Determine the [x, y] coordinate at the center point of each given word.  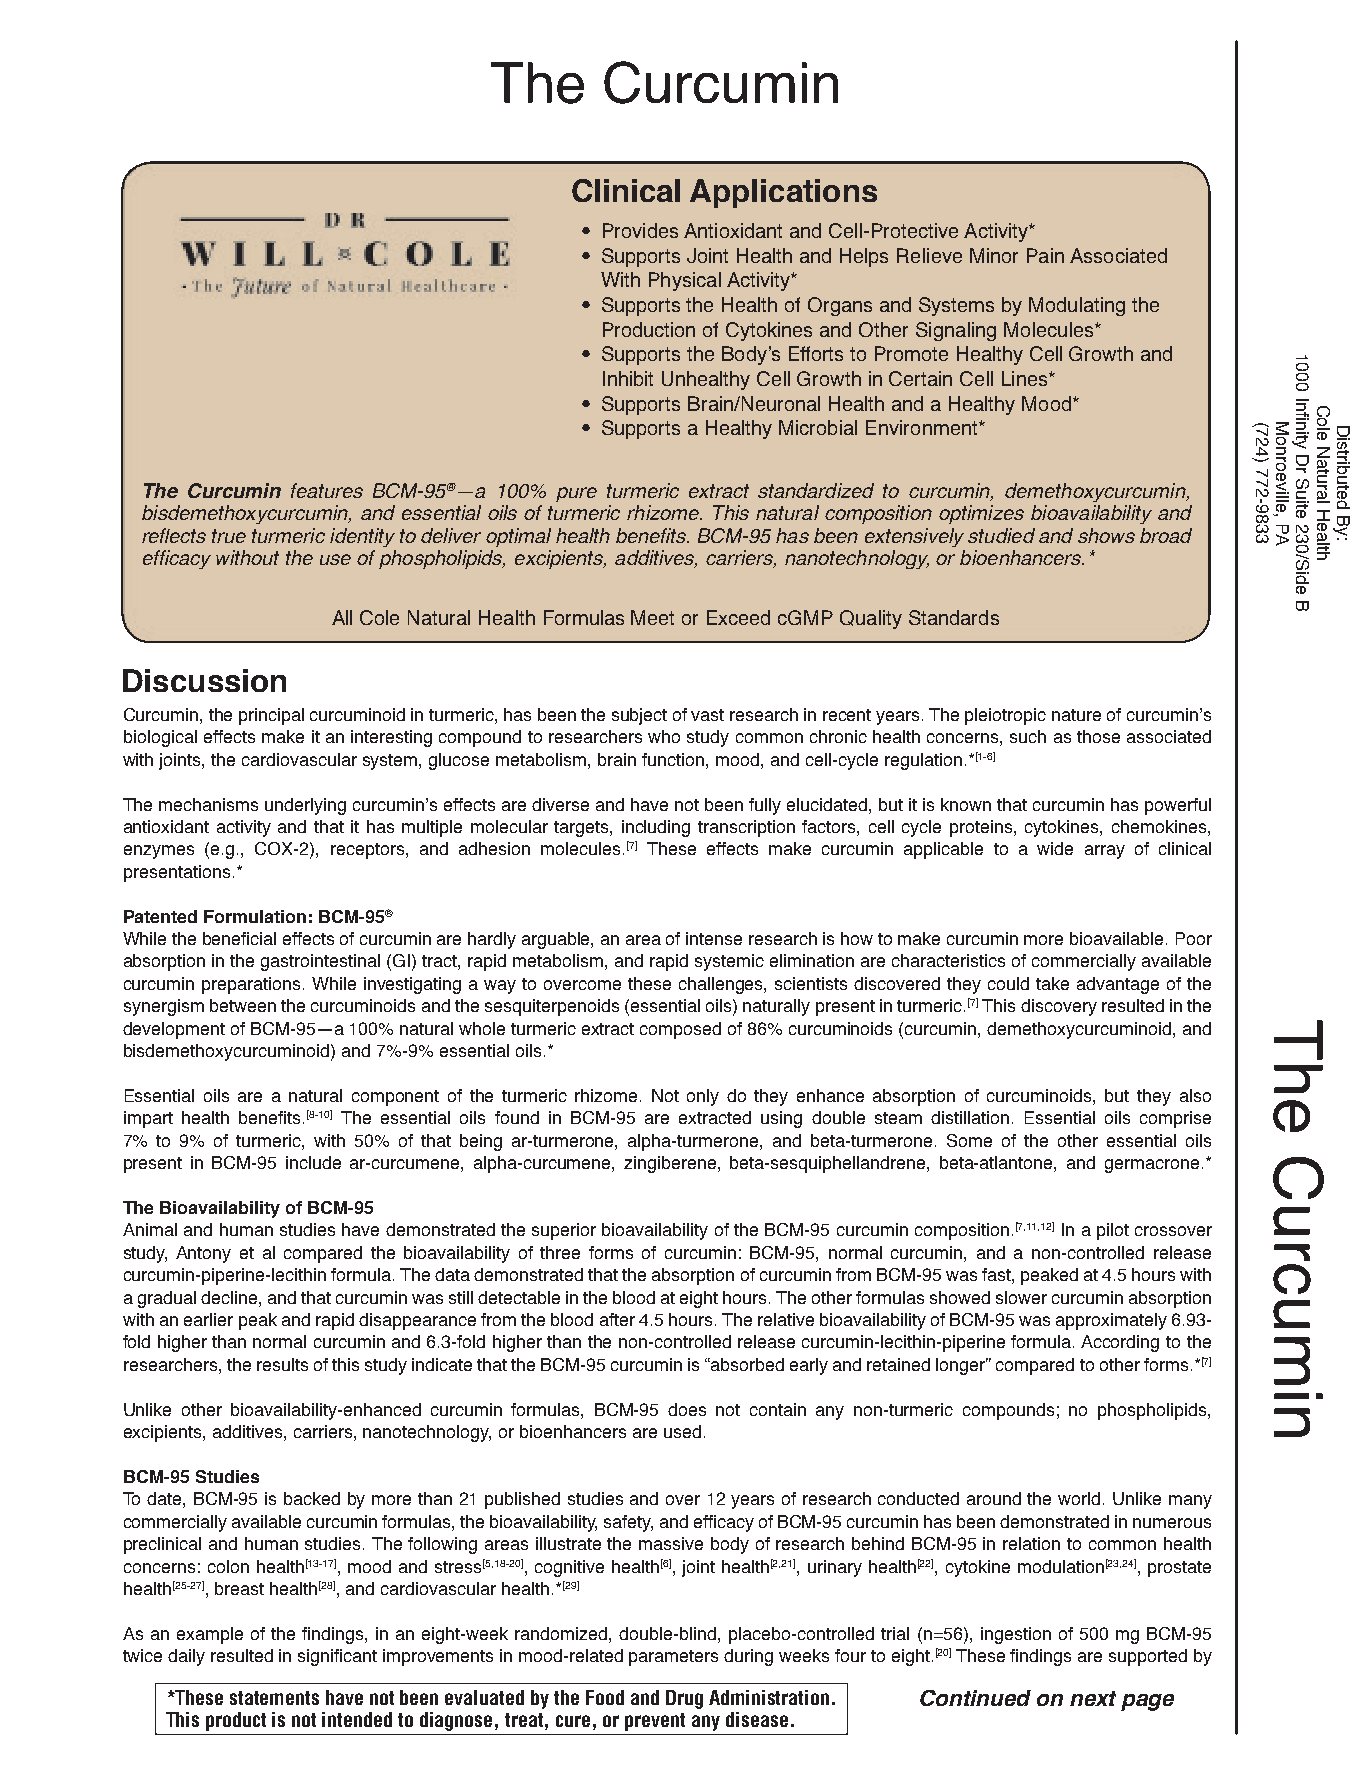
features [327, 490]
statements [274, 1698]
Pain [1045, 255]
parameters [673, 1658]
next [1093, 1698]
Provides [640, 230]
